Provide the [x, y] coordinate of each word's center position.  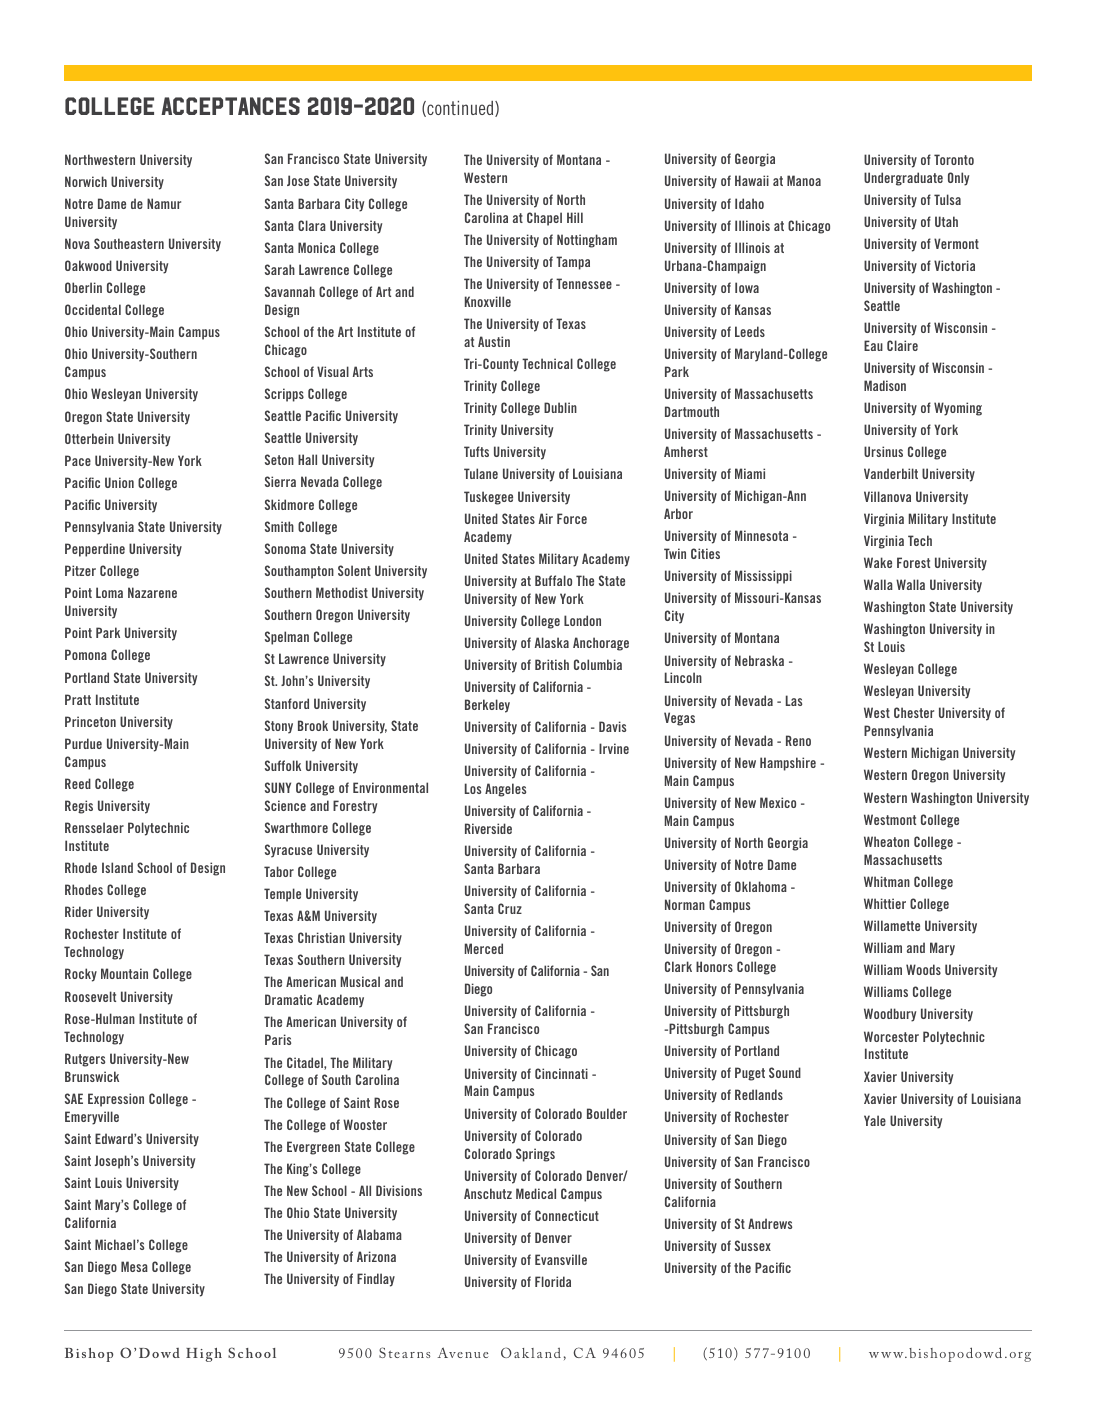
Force [572, 518]
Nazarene [152, 592]
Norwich [86, 181]
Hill [575, 217]
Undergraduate [903, 179]
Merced [484, 948]
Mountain [124, 973]
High [204, 1355]
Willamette [892, 925]
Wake [878, 562]
